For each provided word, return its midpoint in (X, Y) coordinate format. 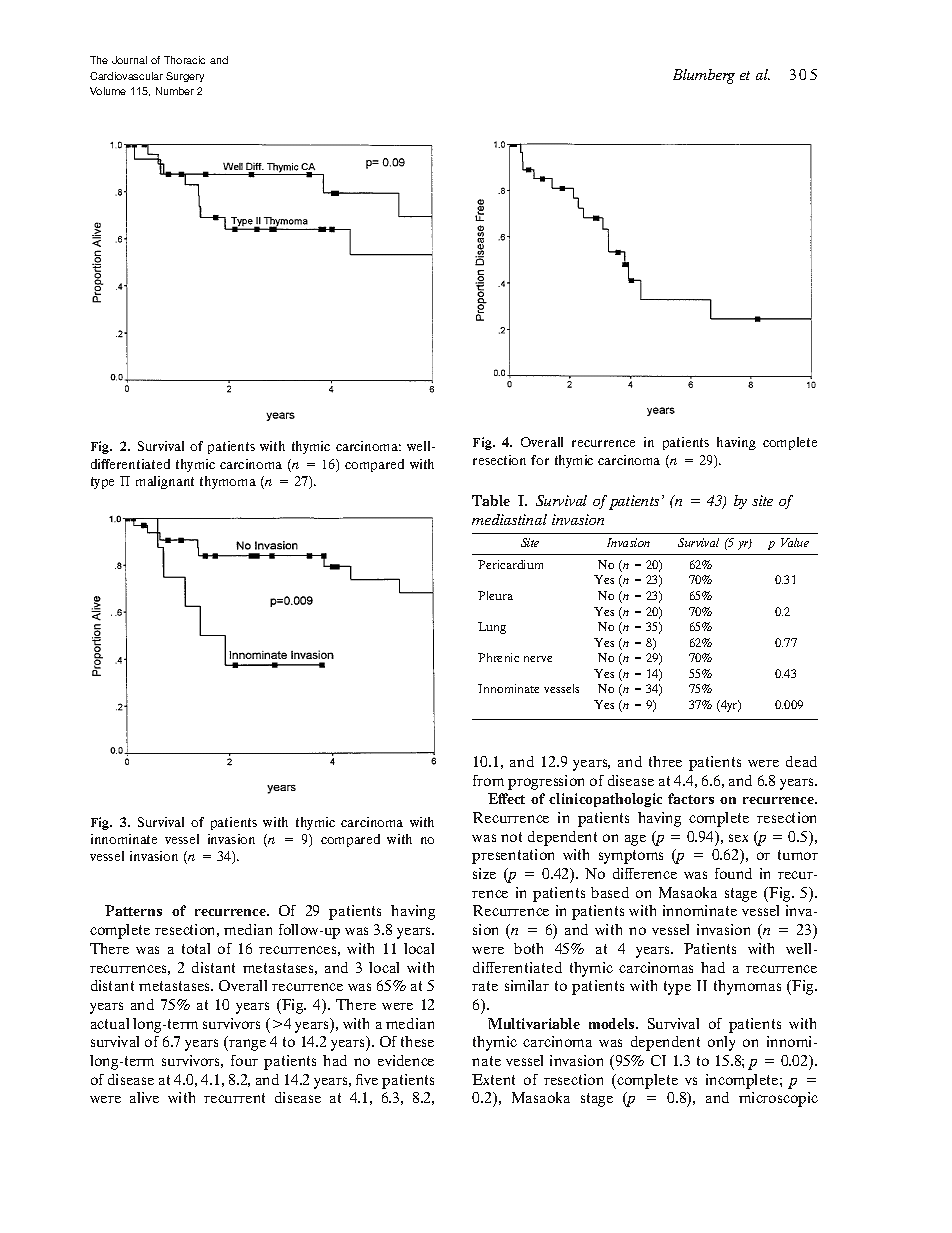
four (244, 1060)
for (540, 460)
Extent (493, 1079)
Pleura (495, 595)
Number (175, 91)
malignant (165, 482)
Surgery (185, 77)
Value (795, 542)
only (721, 1043)
